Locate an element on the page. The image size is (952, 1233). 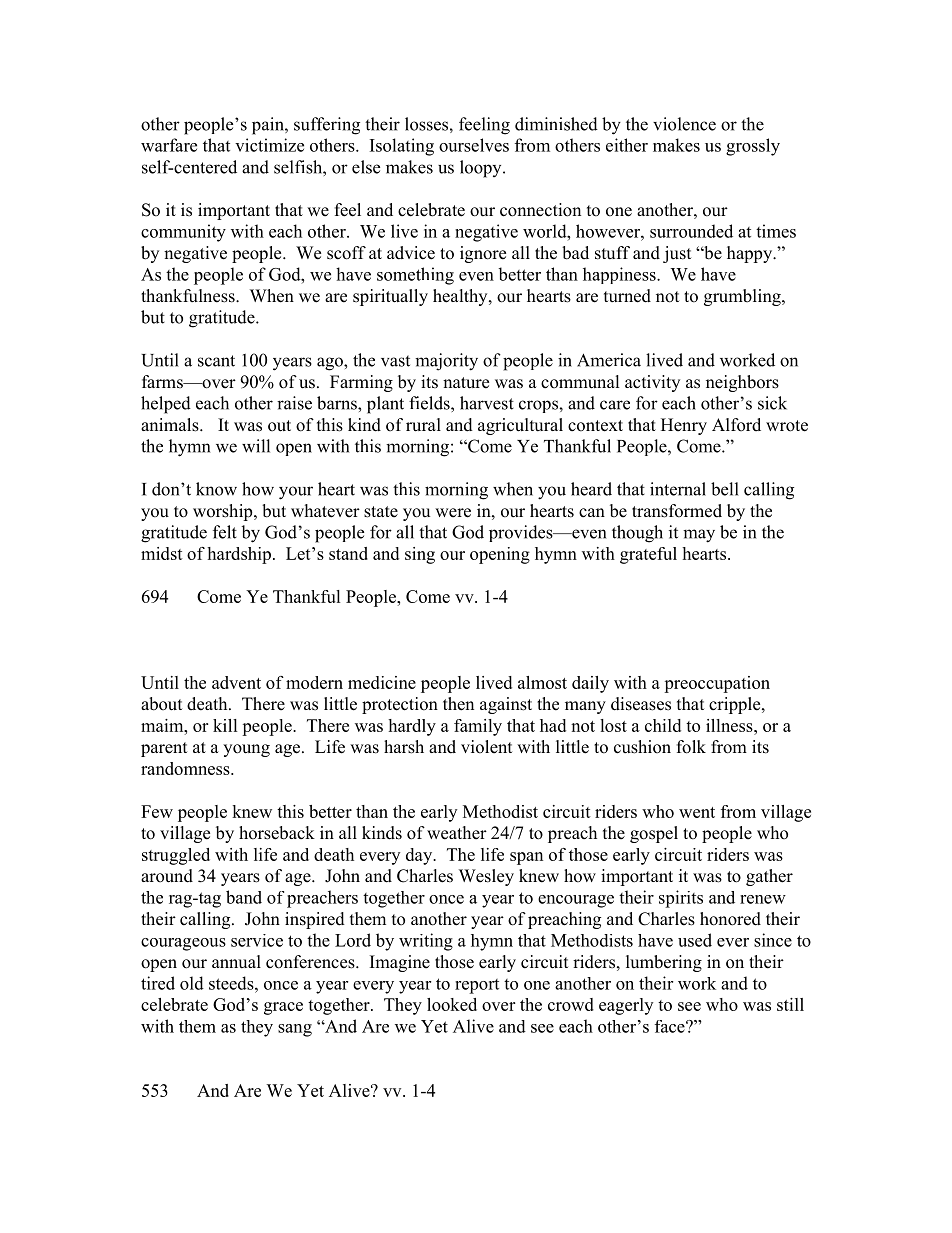
victimize is located at coordinates (269, 145).
